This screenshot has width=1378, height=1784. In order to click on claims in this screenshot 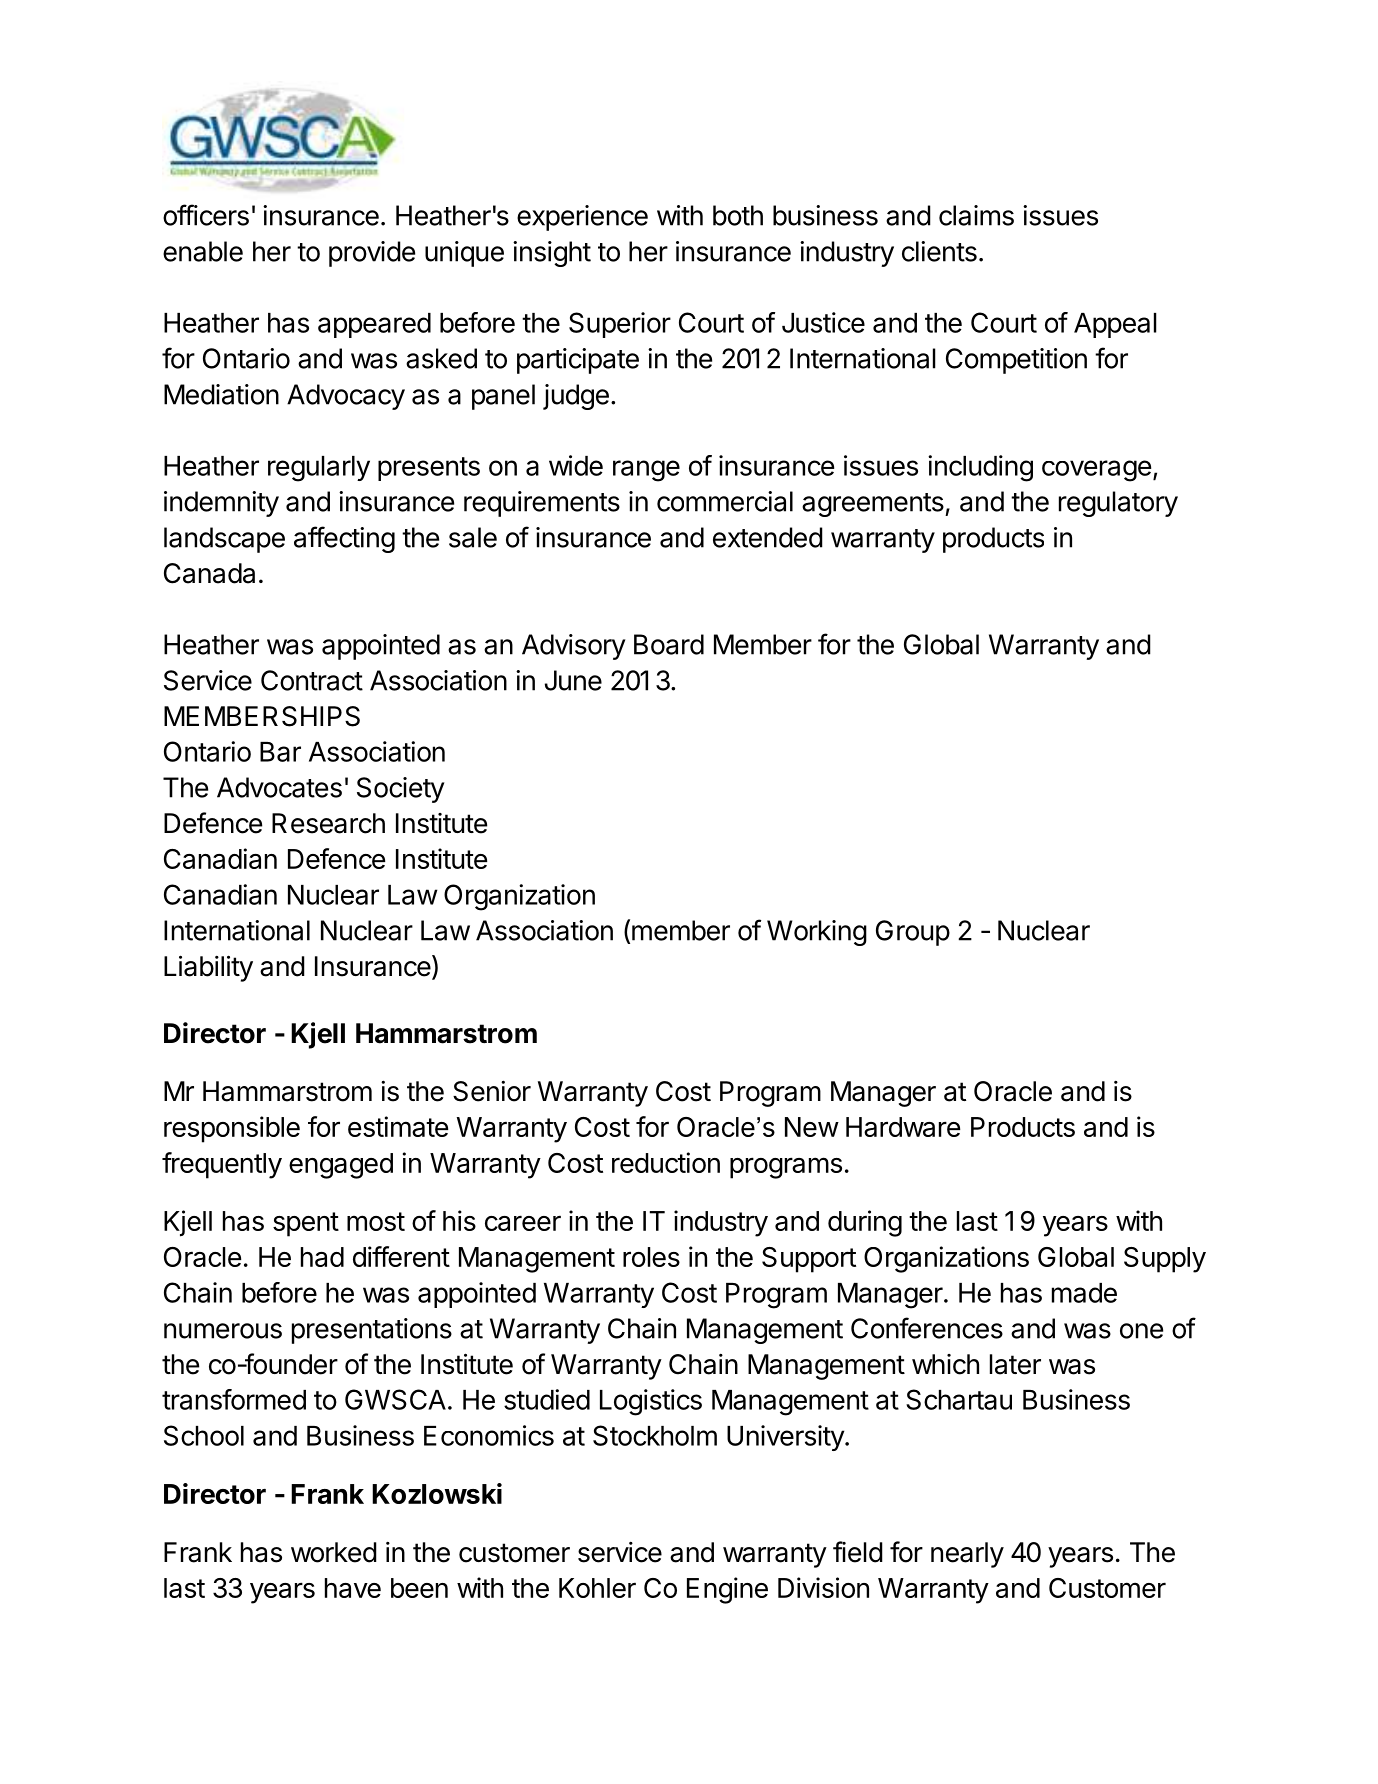, I will do `click(976, 215)`.
